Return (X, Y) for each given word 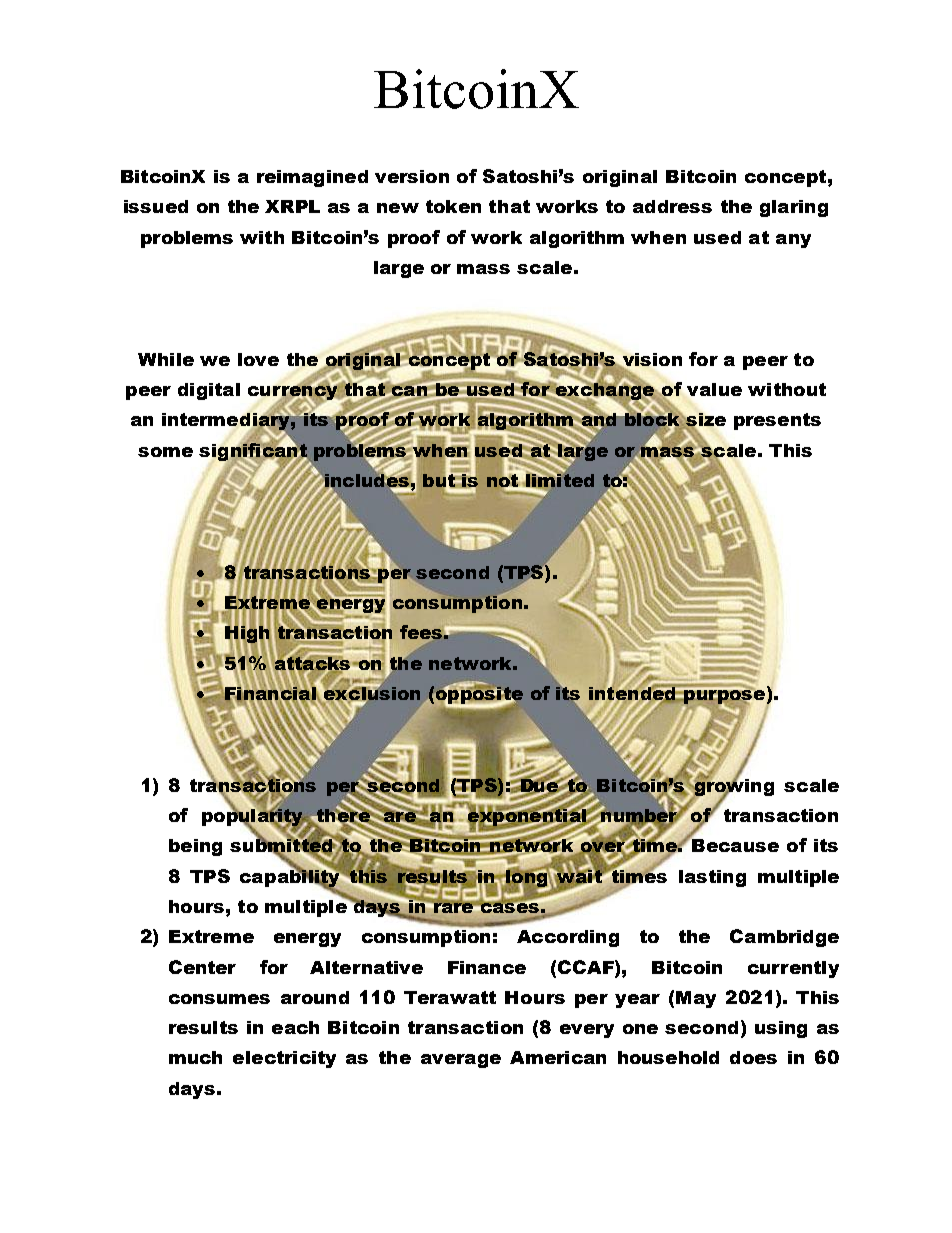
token (453, 206)
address (672, 206)
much (195, 1057)
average (461, 1061)
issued (156, 206)
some (165, 452)
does (753, 1057)
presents (777, 421)
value (714, 389)
